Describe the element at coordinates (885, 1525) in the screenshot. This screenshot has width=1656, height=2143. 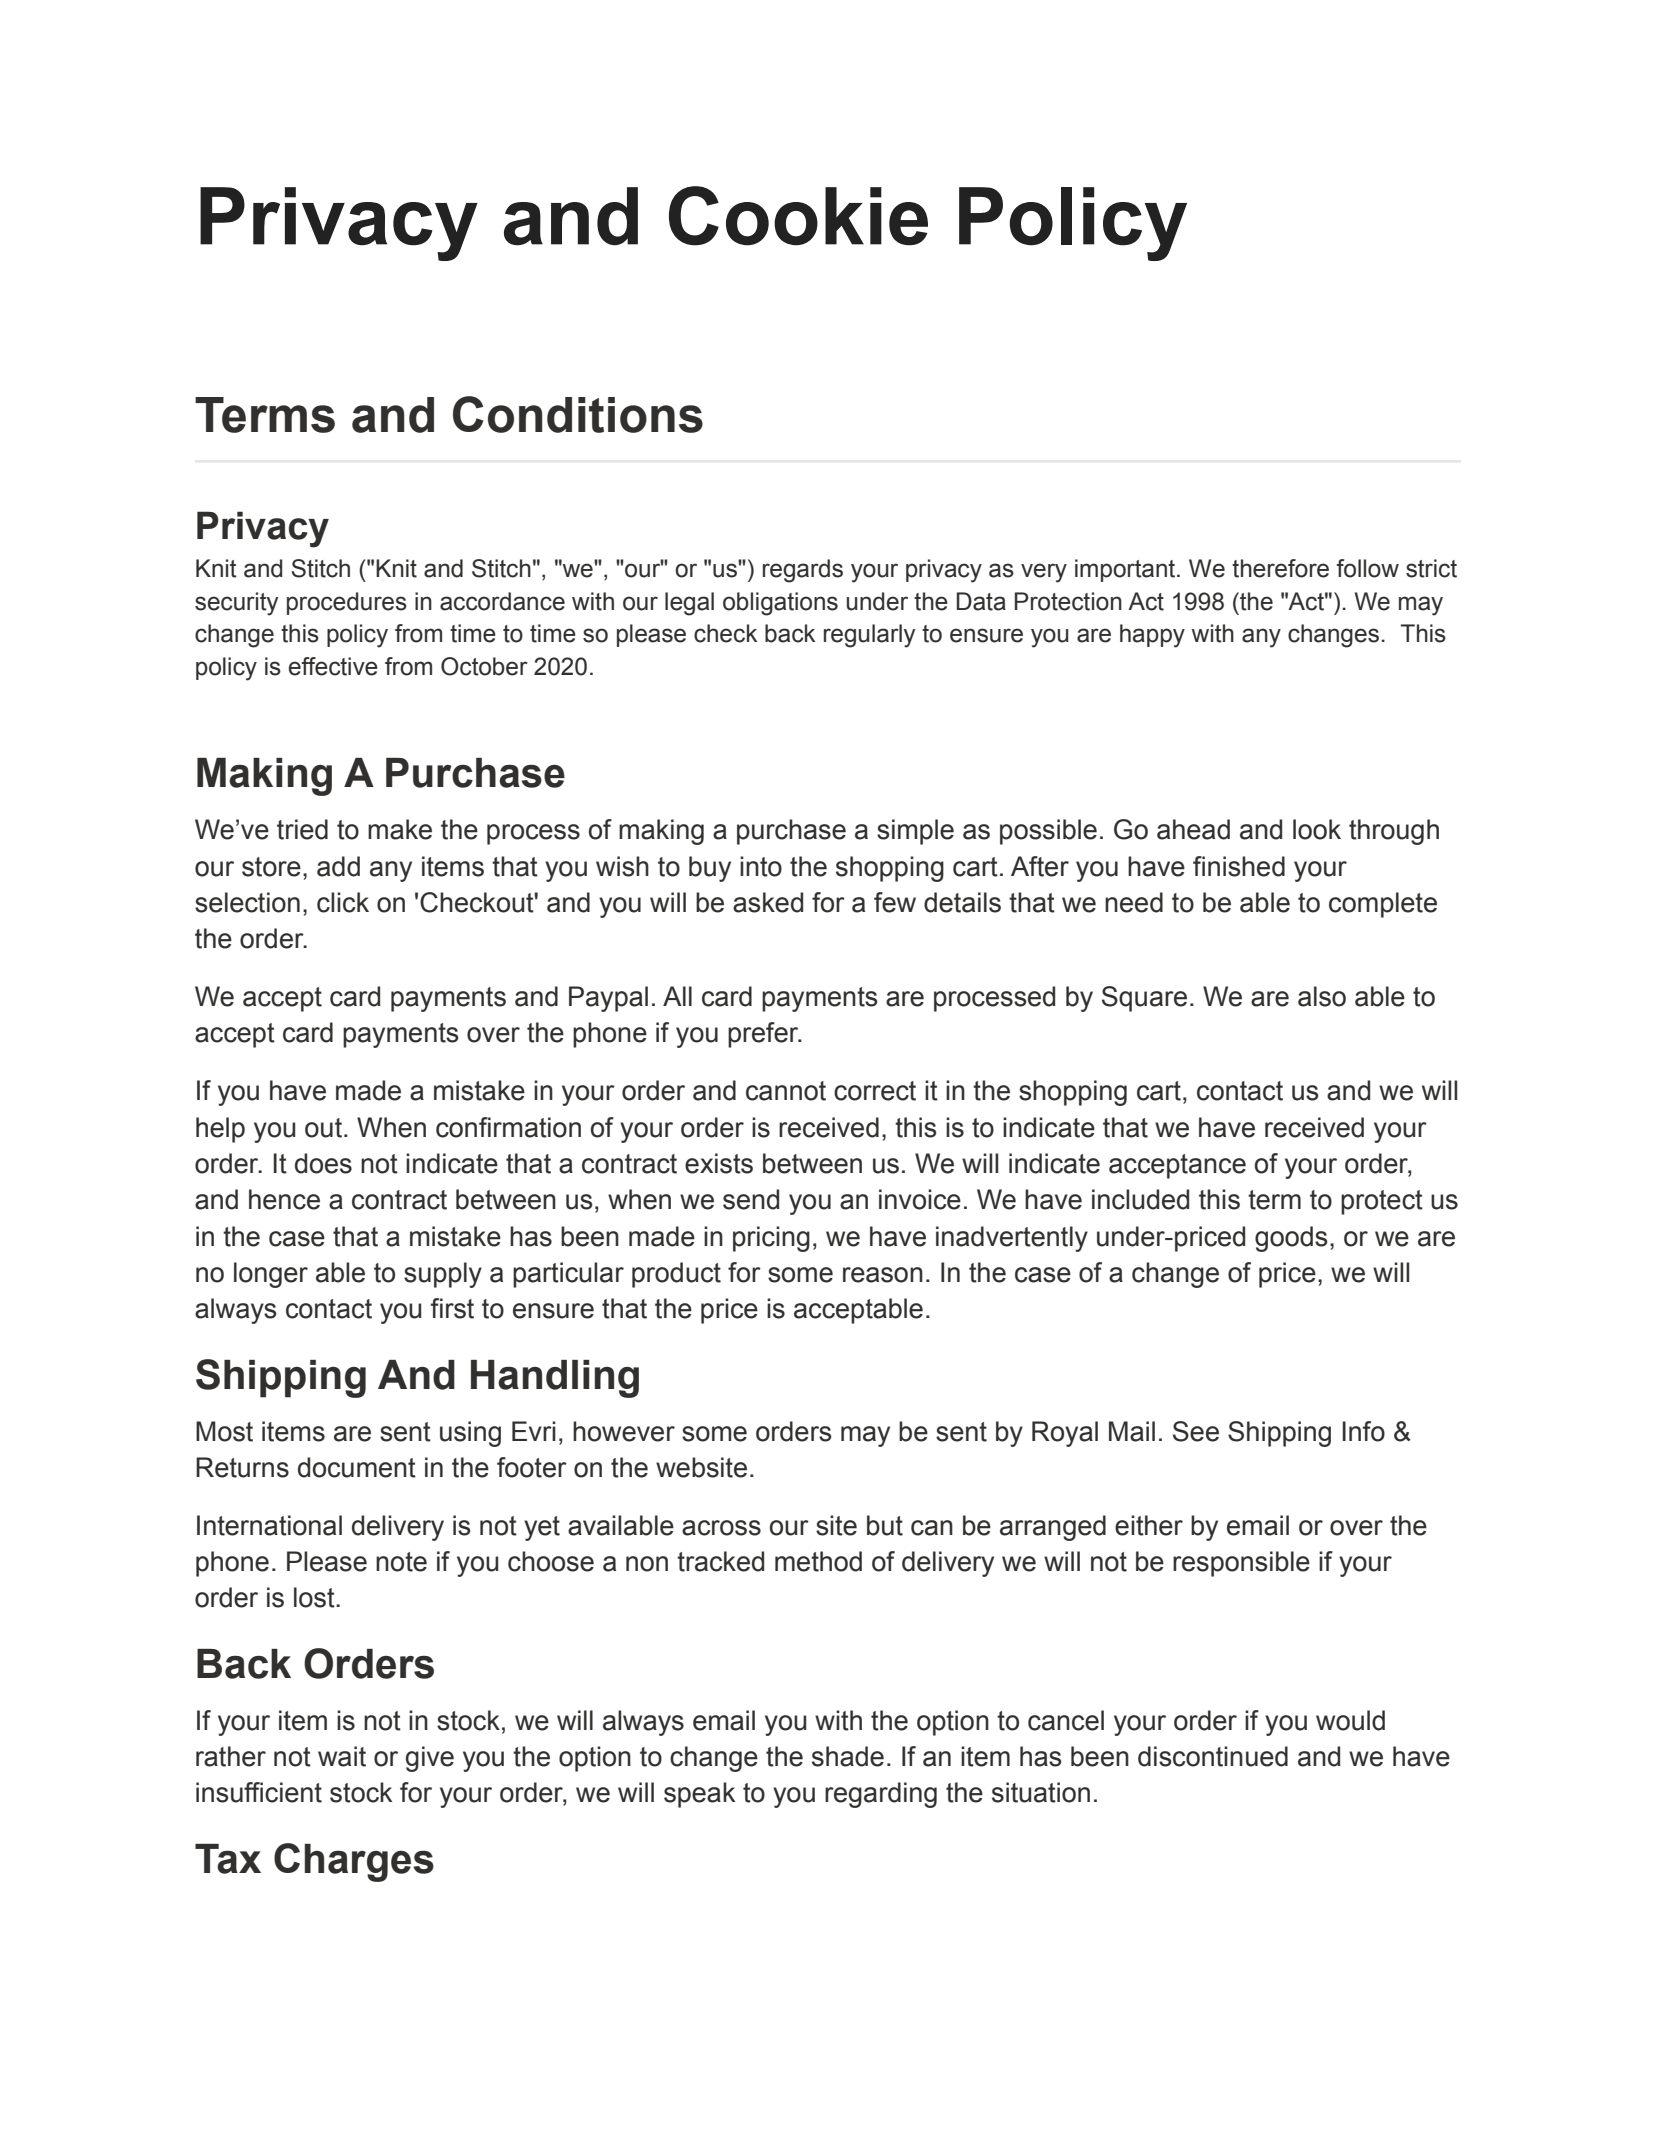
I see `but` at that location.
